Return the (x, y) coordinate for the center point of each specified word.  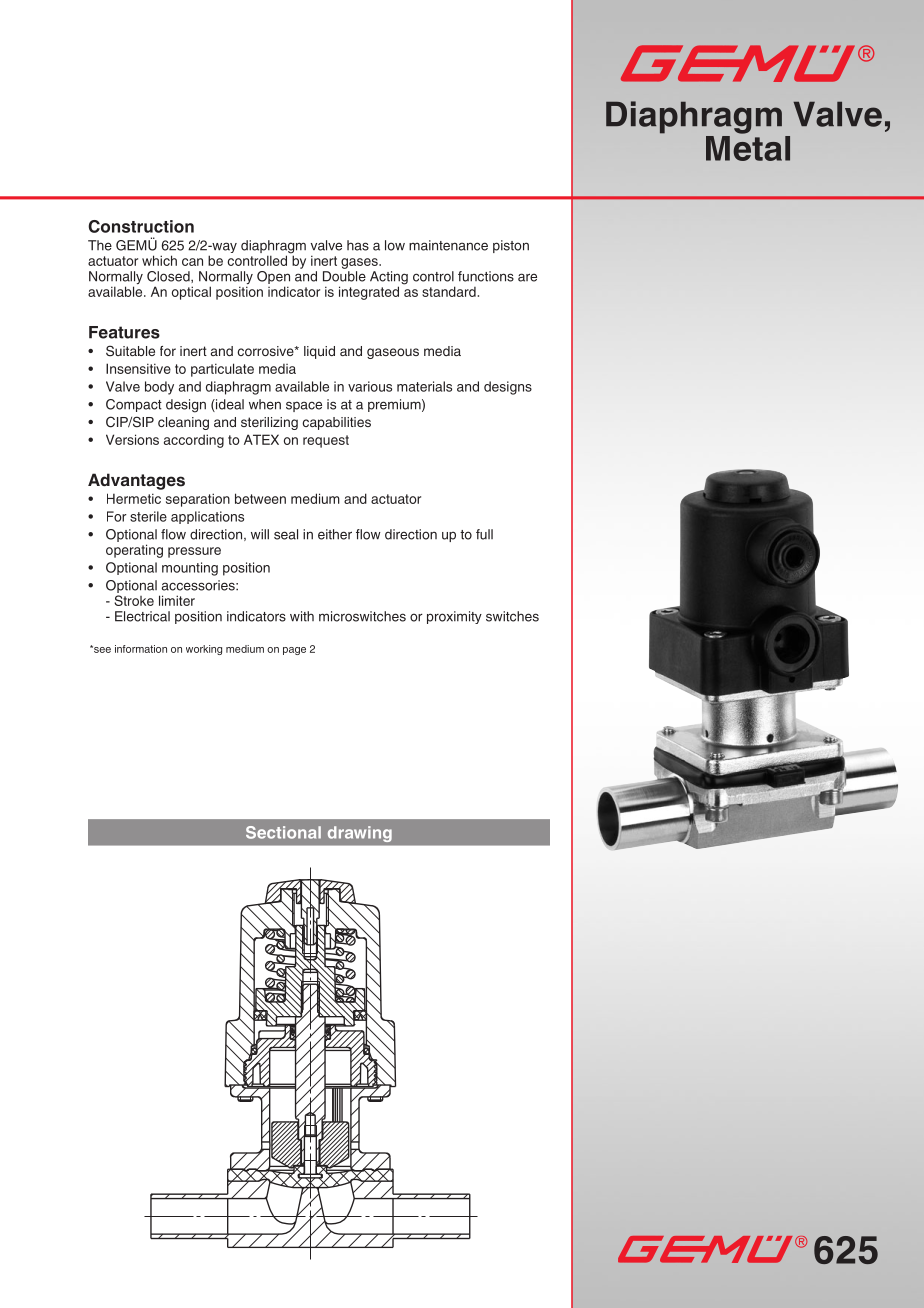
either (335, 534)
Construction (141, 226)
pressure (194, 552)
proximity (454, 617)
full (484, 534)
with (302, 616)
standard (449, 291)
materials (424, 386)
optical (191, 293)
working (204, 650)
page (294, 651)
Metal (748, 147)
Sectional (283, 832)
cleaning (183, 423)
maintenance (448, 245)
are (527, 277)
